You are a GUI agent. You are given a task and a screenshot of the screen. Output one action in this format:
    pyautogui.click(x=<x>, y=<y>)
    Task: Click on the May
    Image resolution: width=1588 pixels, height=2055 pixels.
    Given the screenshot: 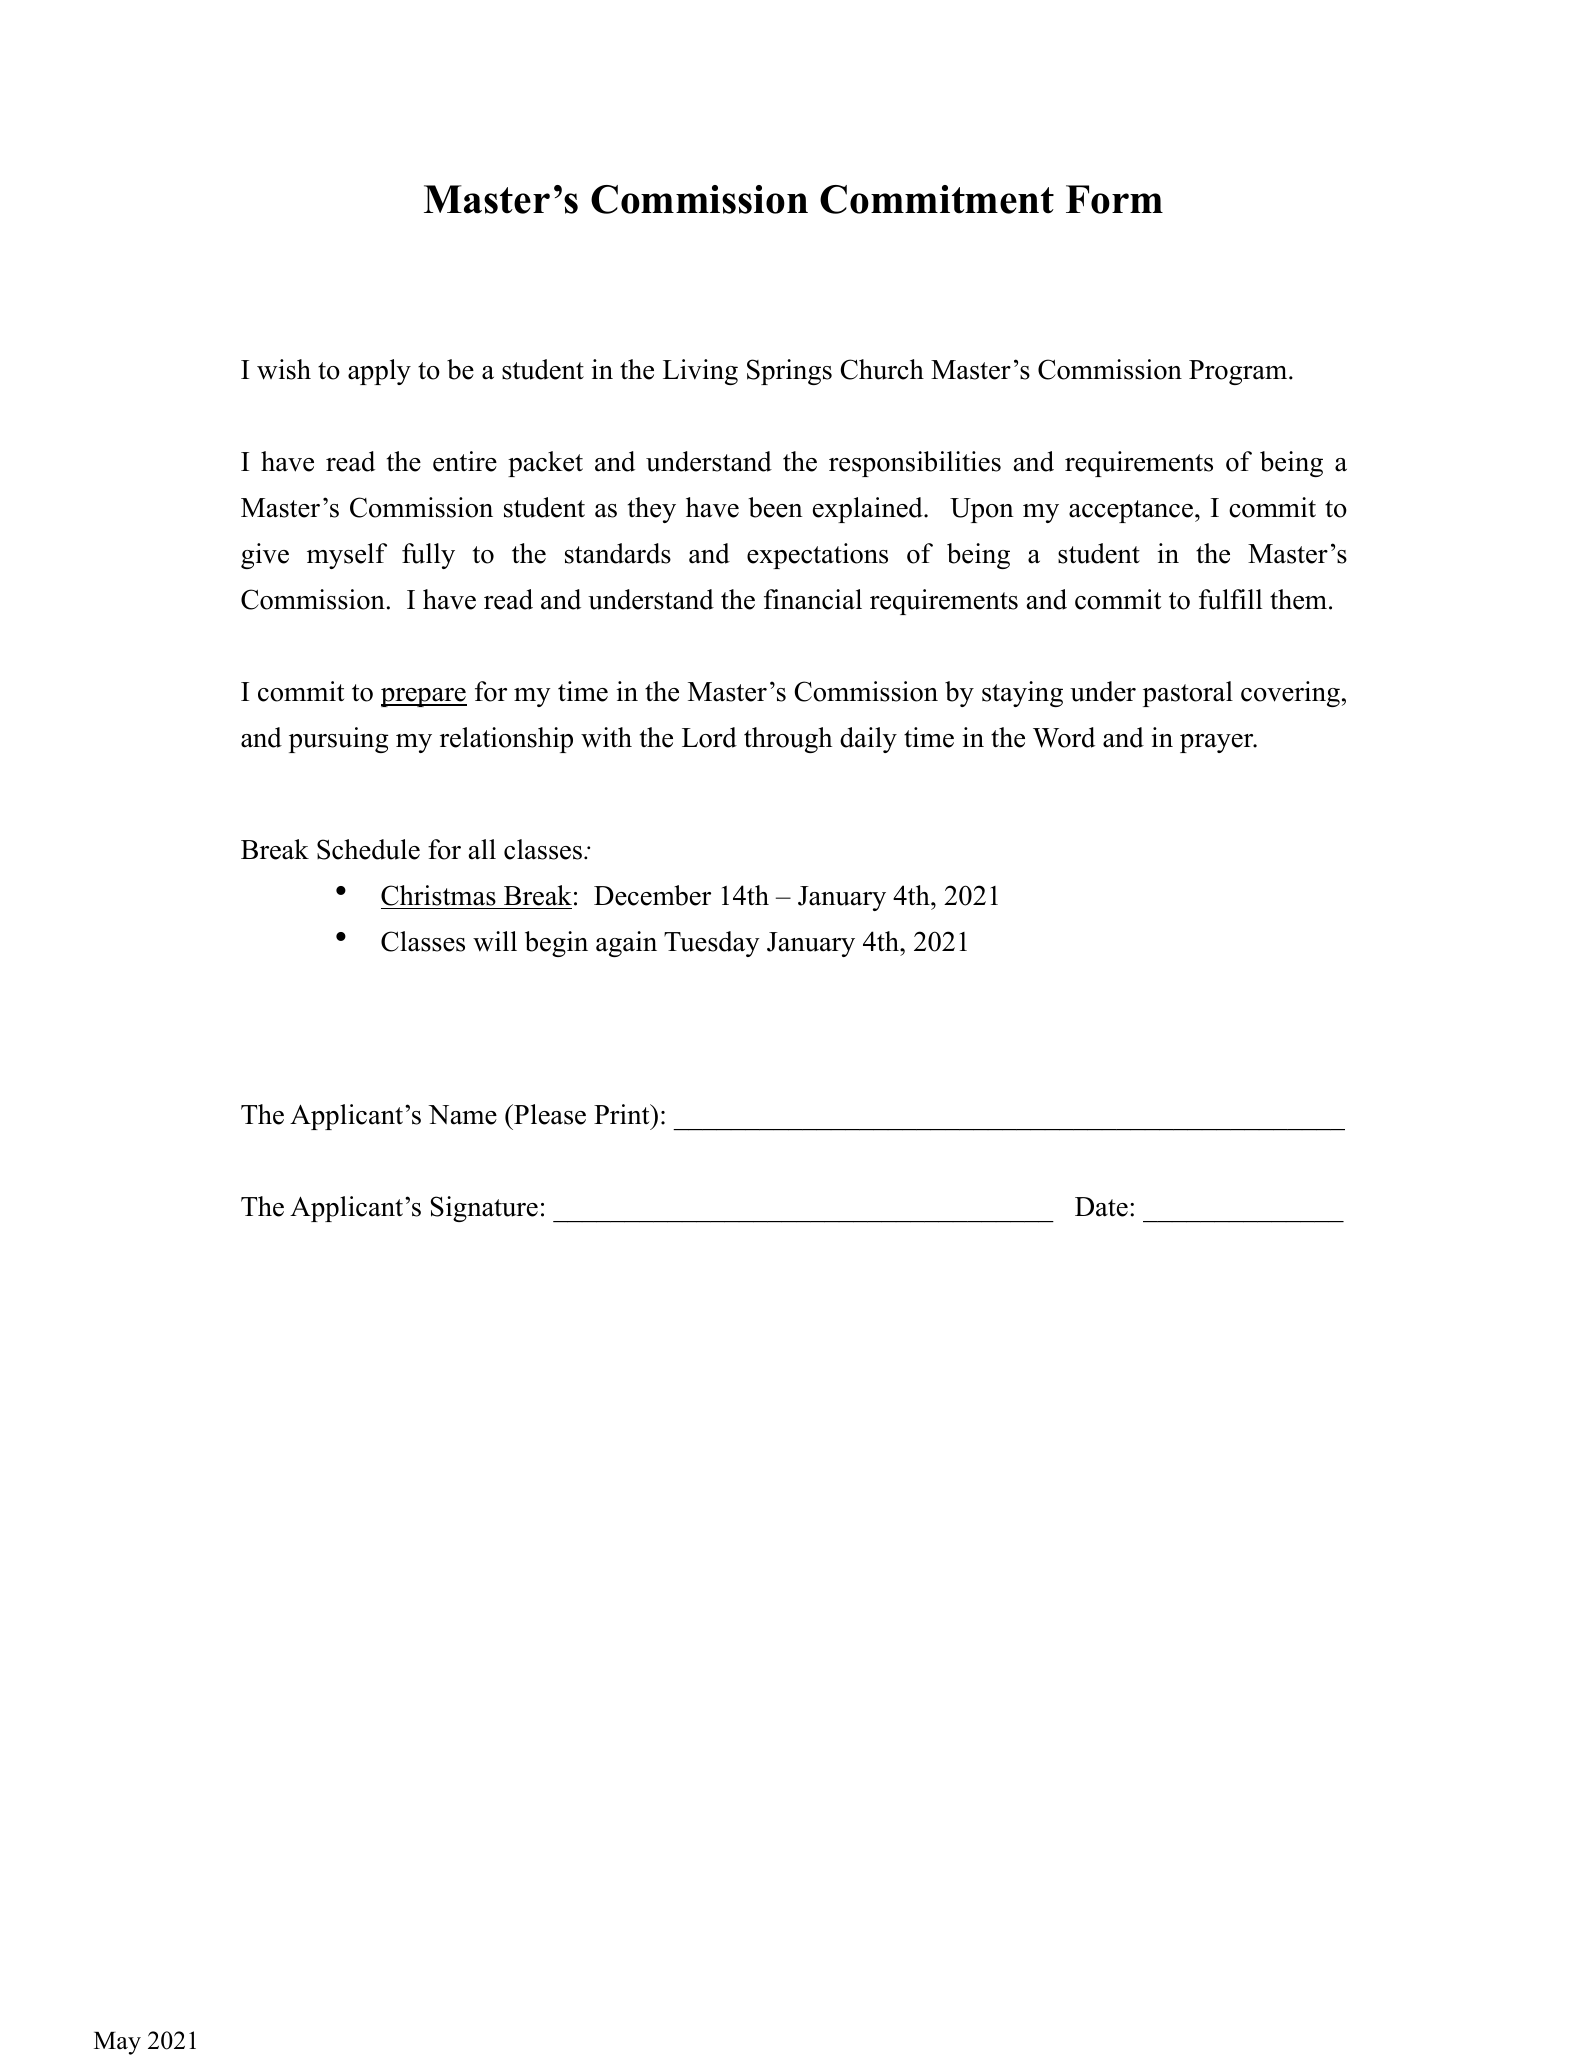 What is the action you would take?
    pyautogui.click(x=117, y=2043)
